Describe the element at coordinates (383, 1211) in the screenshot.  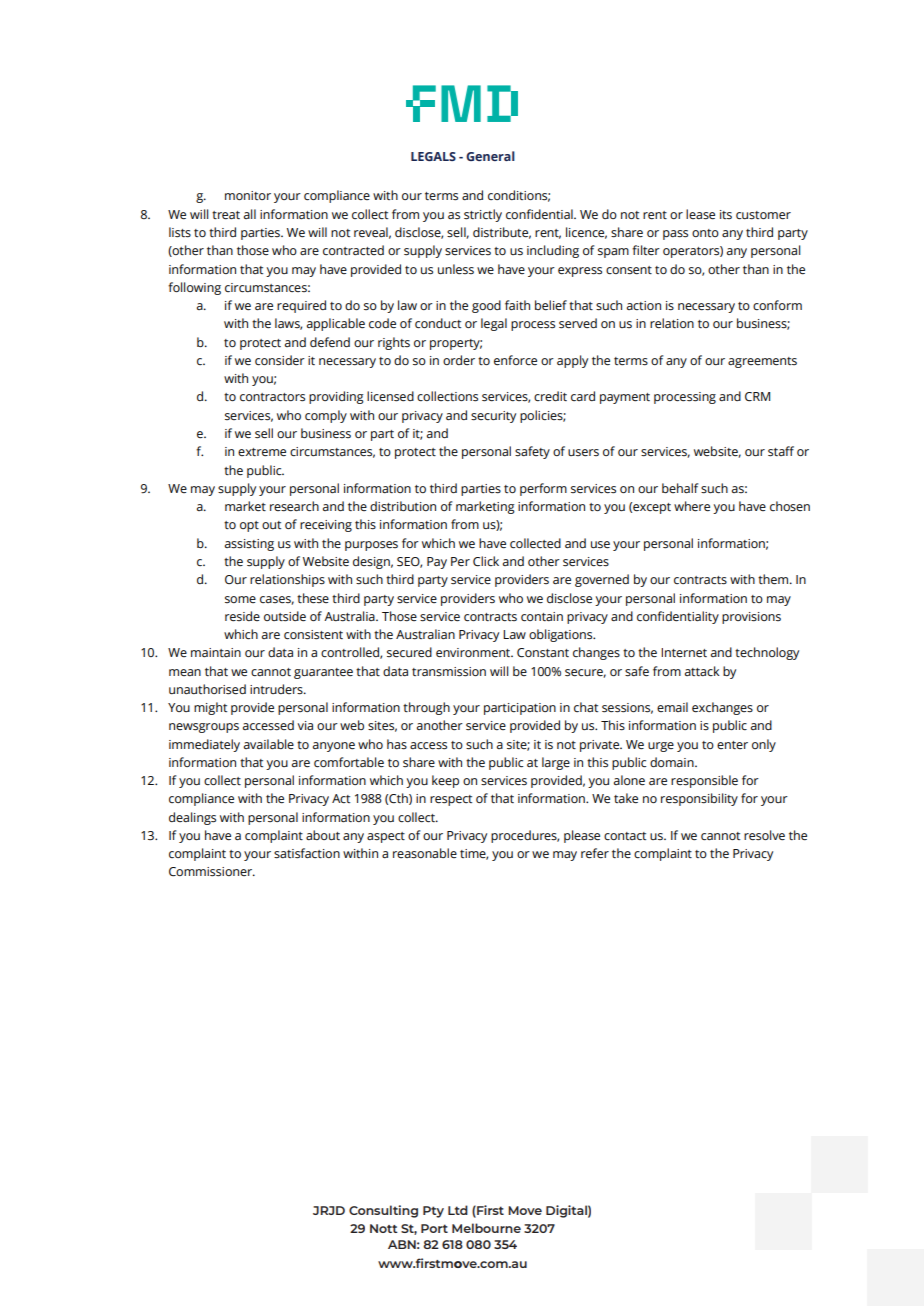
I see `Consulting` at that location.
